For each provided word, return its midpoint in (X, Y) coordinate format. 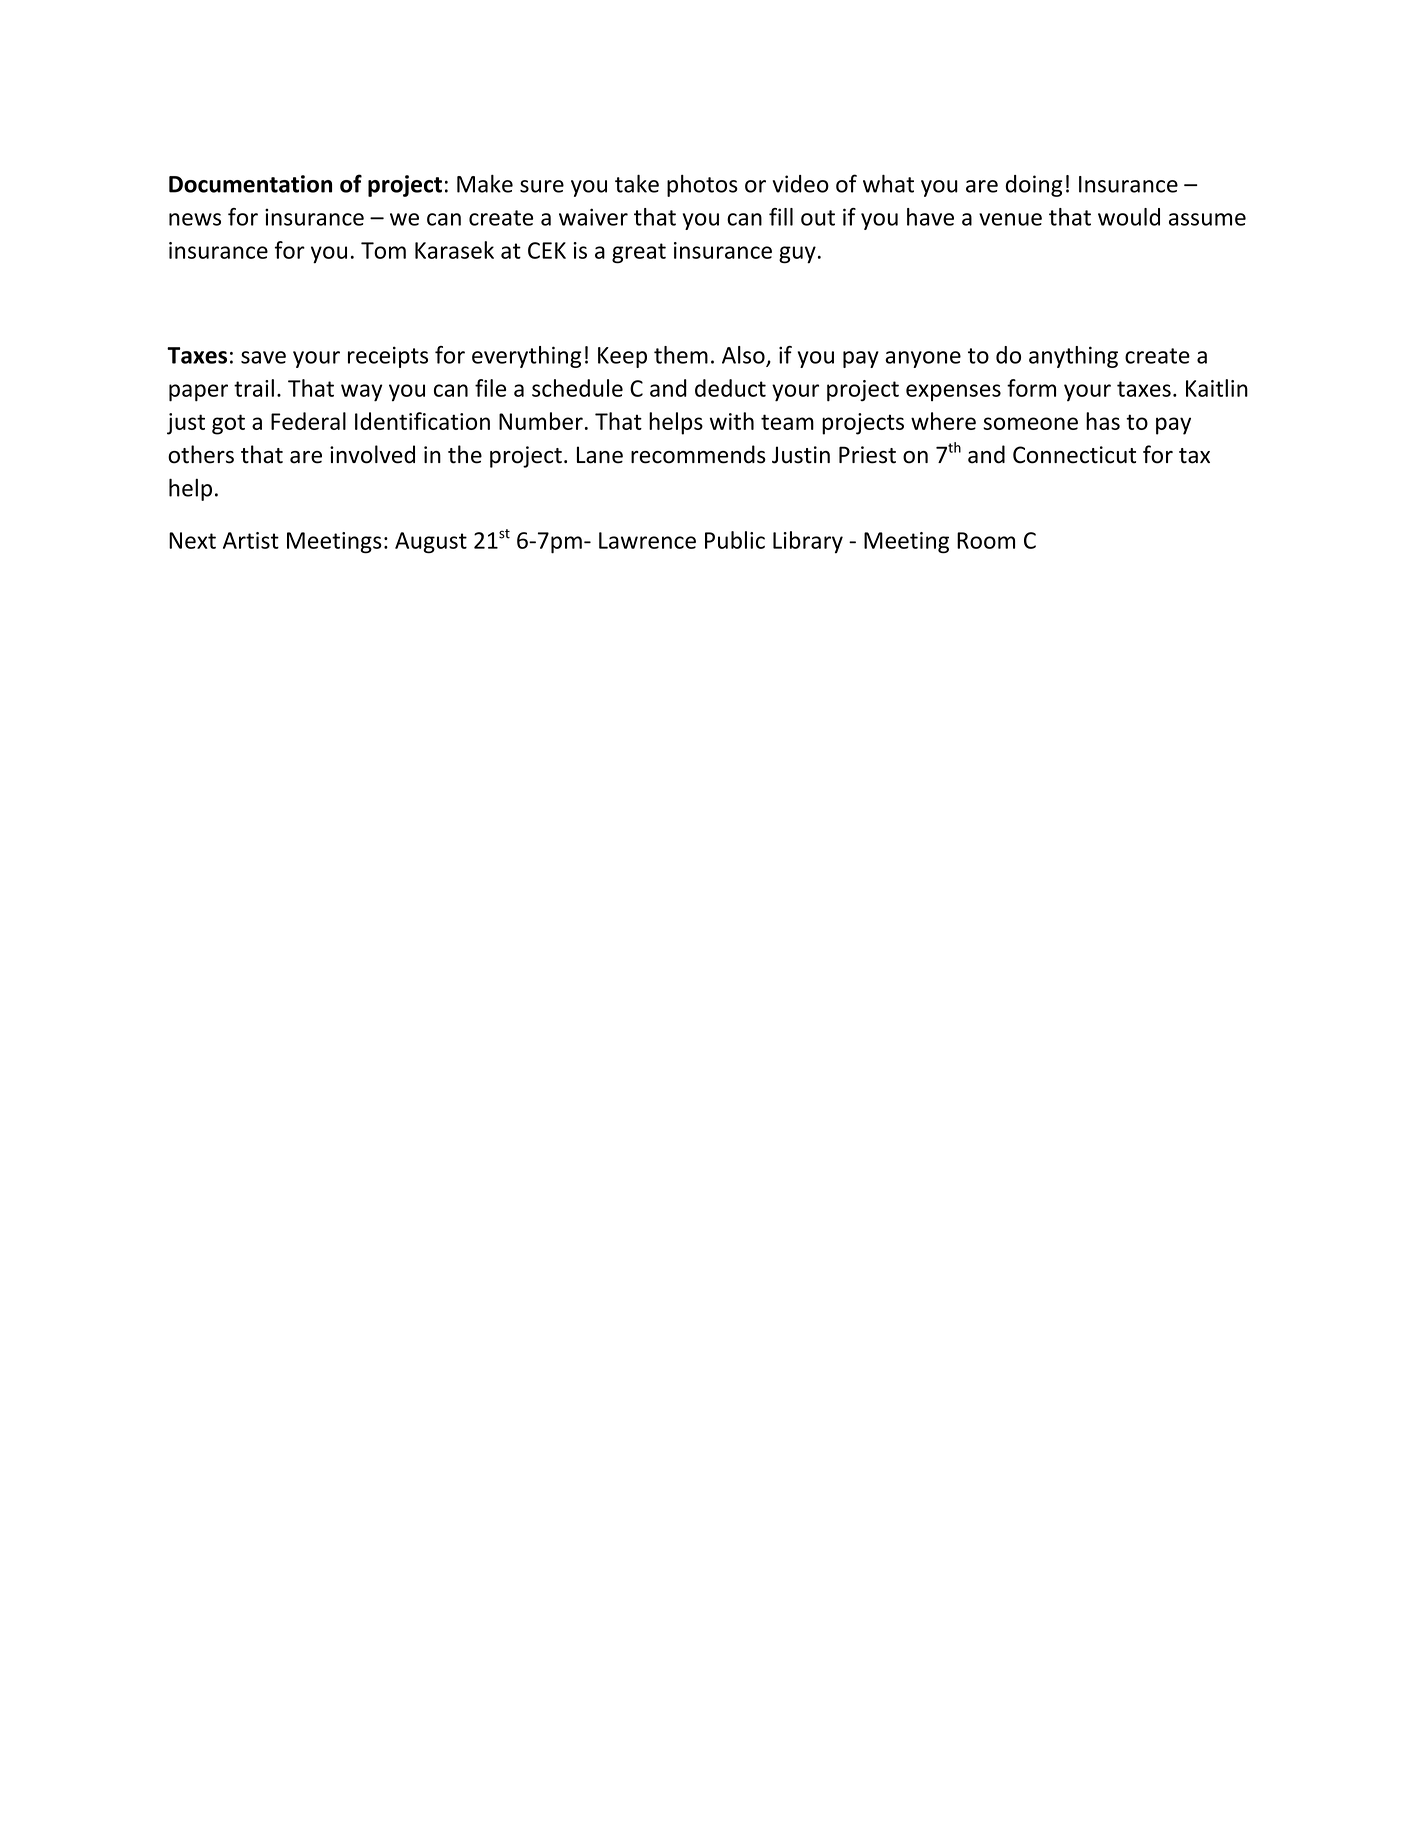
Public (735, 540)
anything (1073, 357)
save (263, 357)
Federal (308, 421)
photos (702, 186)
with (732, 421)
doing (1033, 186)
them (681, 355)
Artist (251, 540)
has (1103, 421)
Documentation (250, 184)
